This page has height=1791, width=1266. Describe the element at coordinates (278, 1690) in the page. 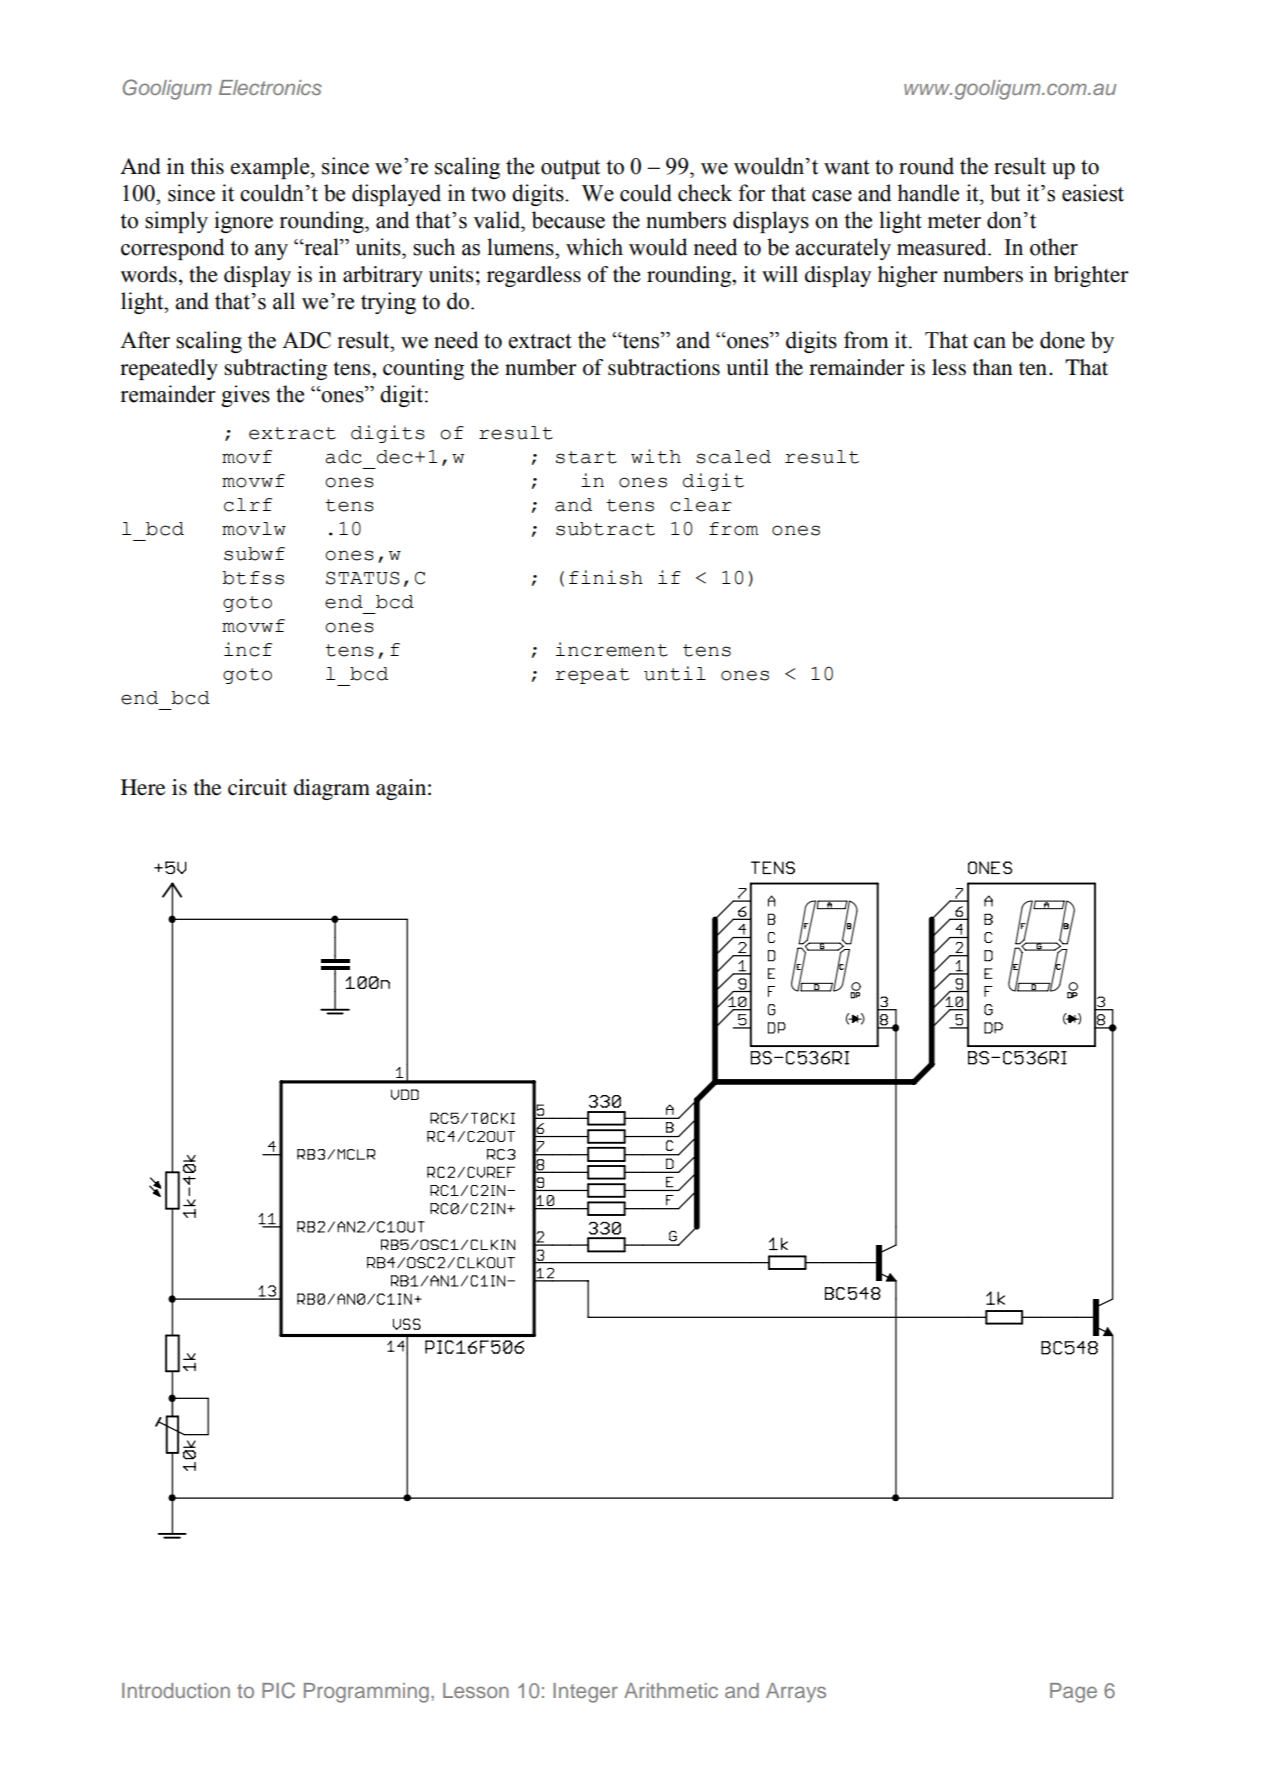

I see `PIC` at that location.
